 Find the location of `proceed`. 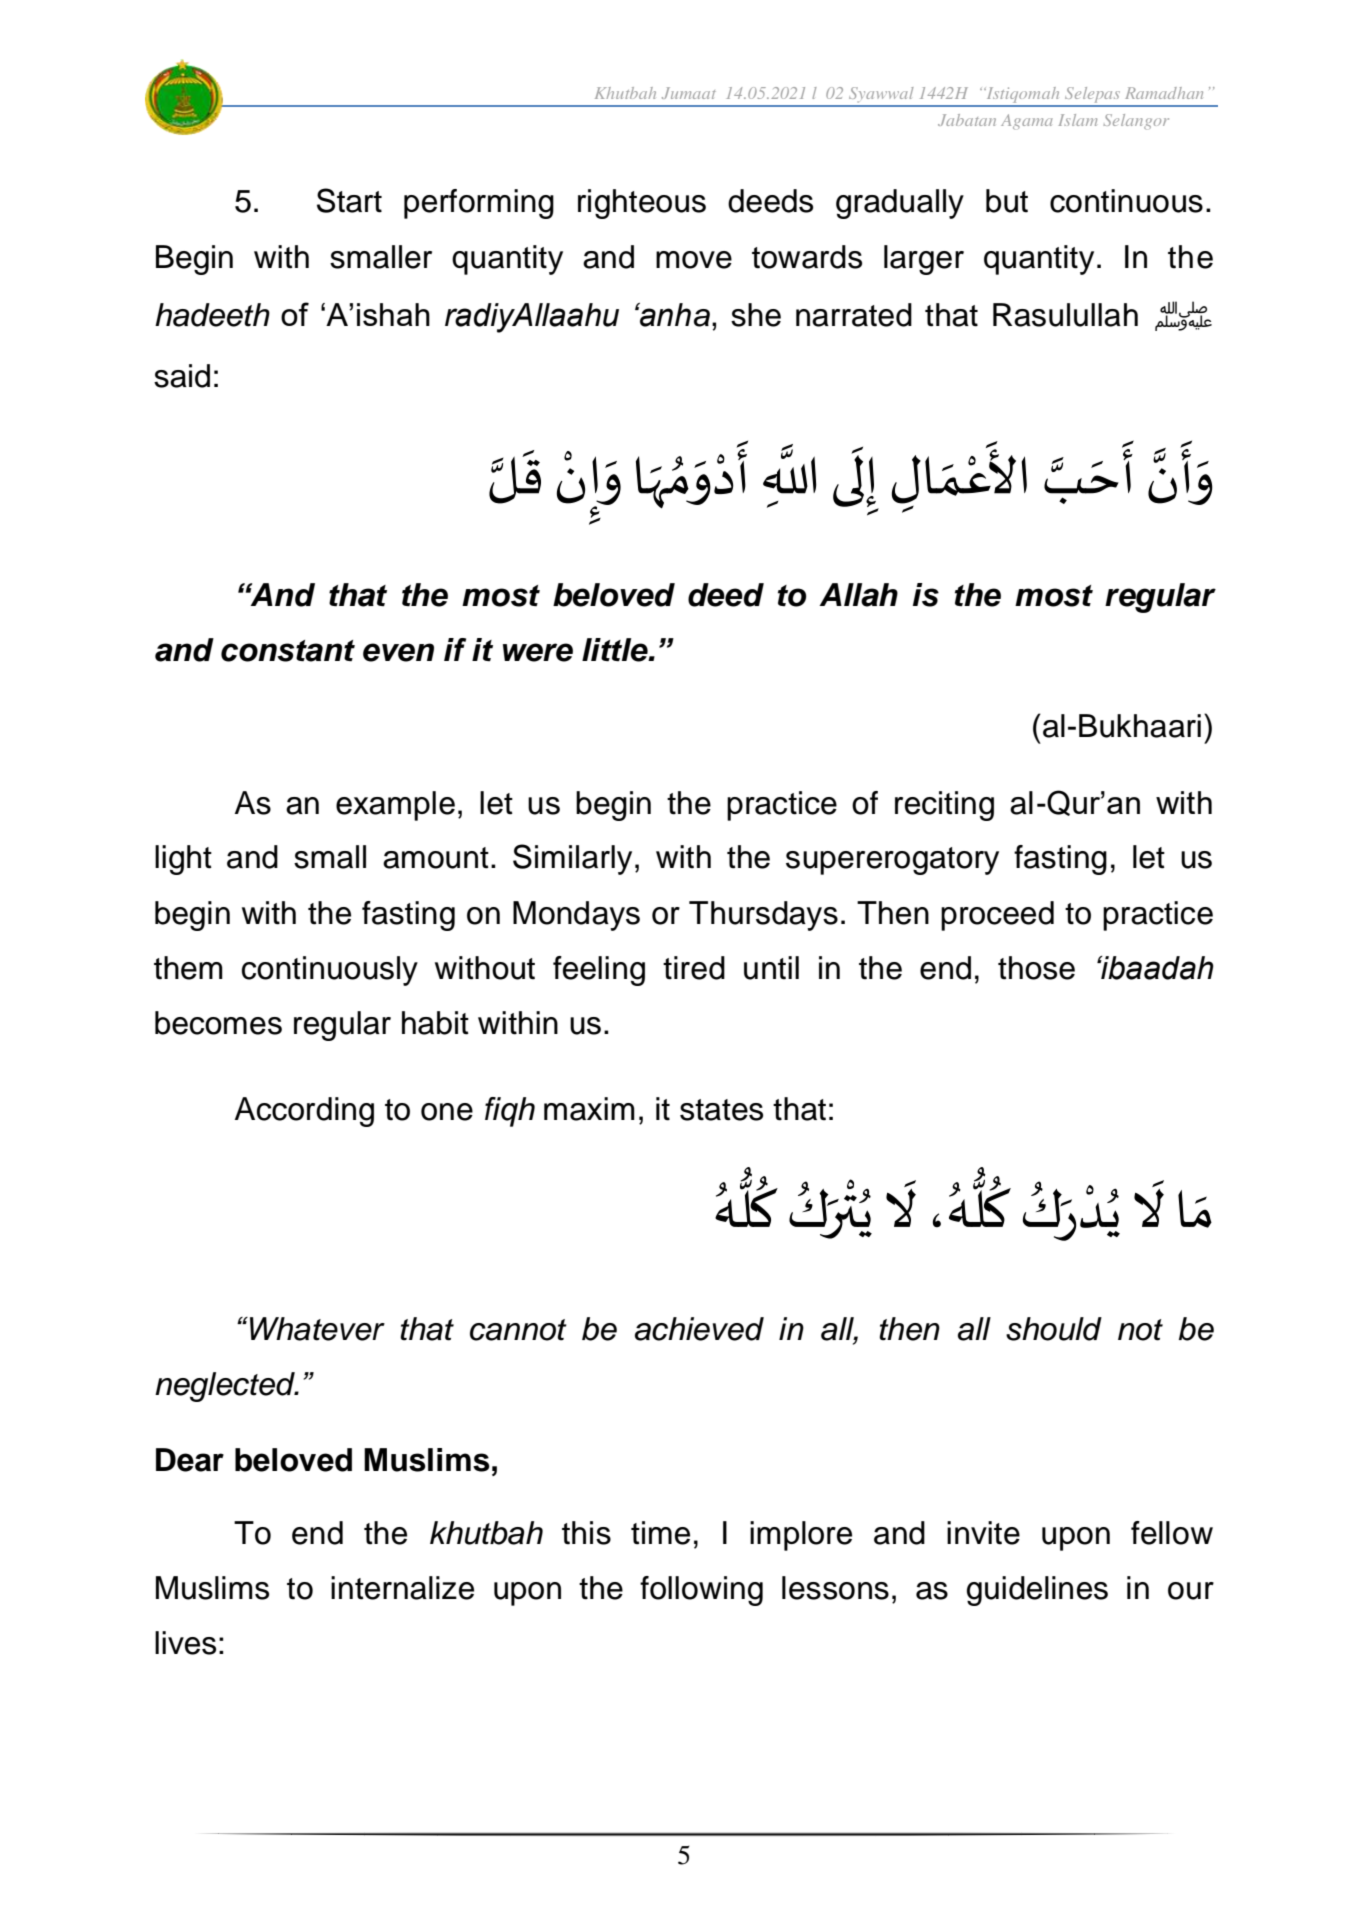

proceed is located at coordinates (997, 916).
